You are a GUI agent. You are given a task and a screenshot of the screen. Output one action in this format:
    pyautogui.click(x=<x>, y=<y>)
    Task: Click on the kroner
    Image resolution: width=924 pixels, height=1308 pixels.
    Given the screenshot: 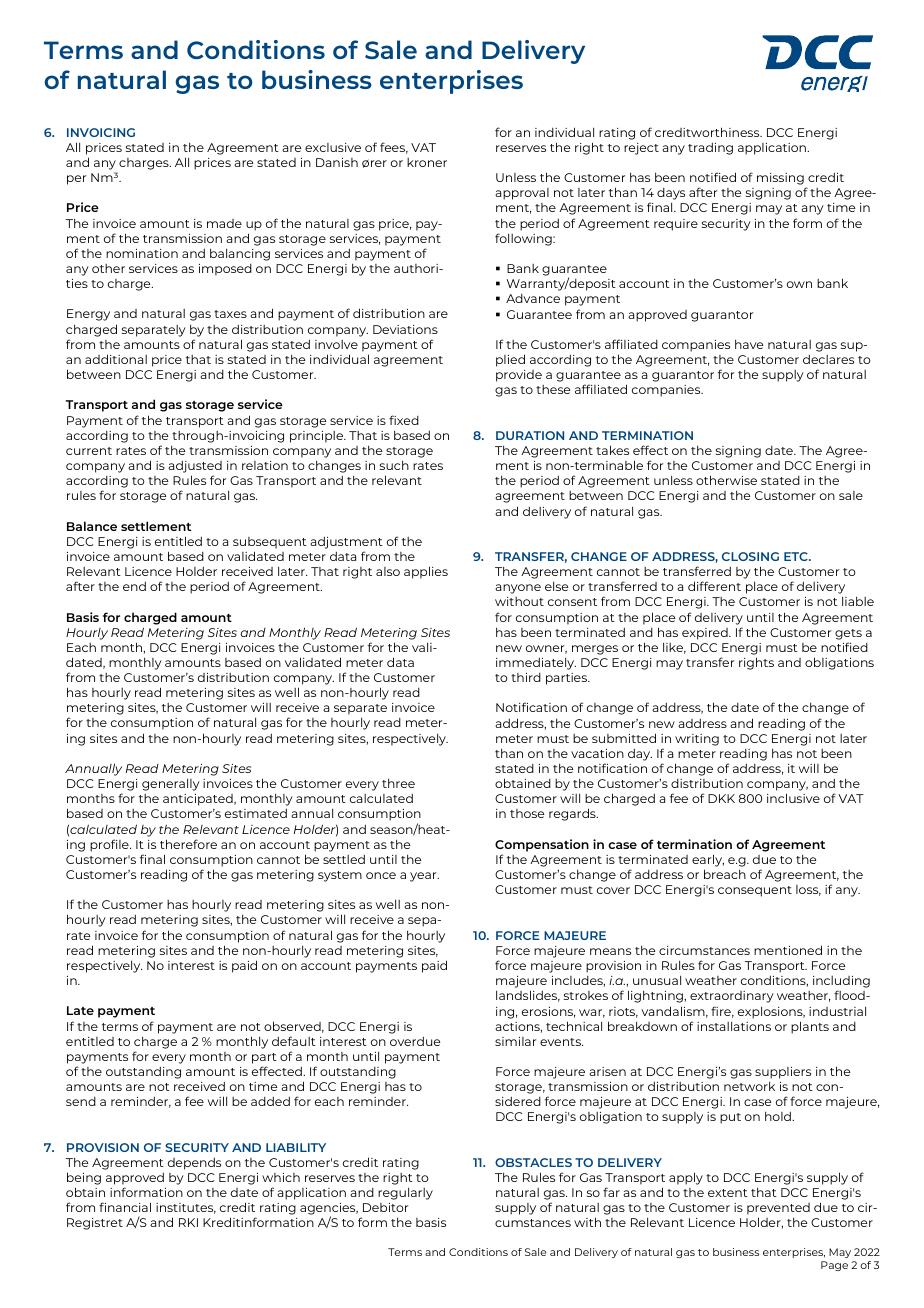 What is the action you would take?
    pyautogui.click(x=427, y=162)
